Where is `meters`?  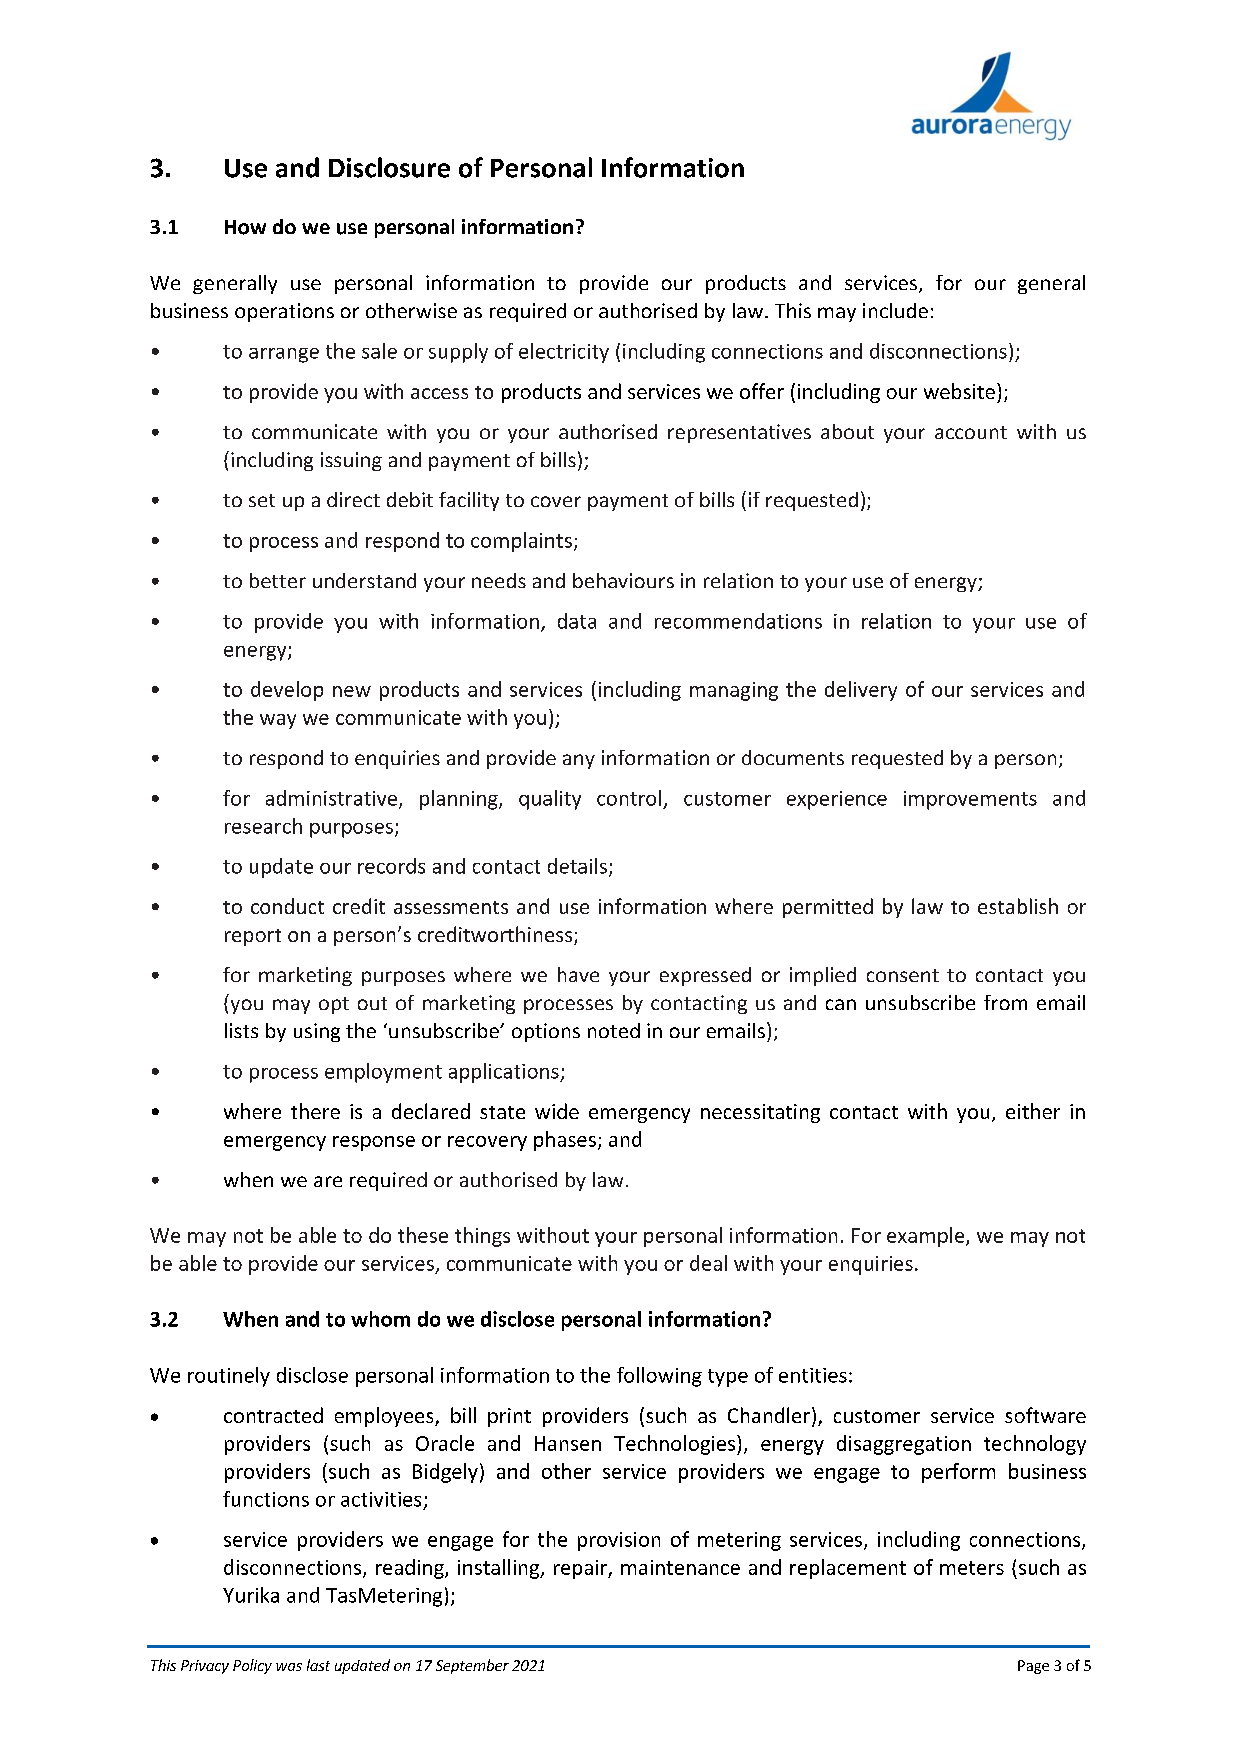
meters is located at coordinates (972, 1568).
